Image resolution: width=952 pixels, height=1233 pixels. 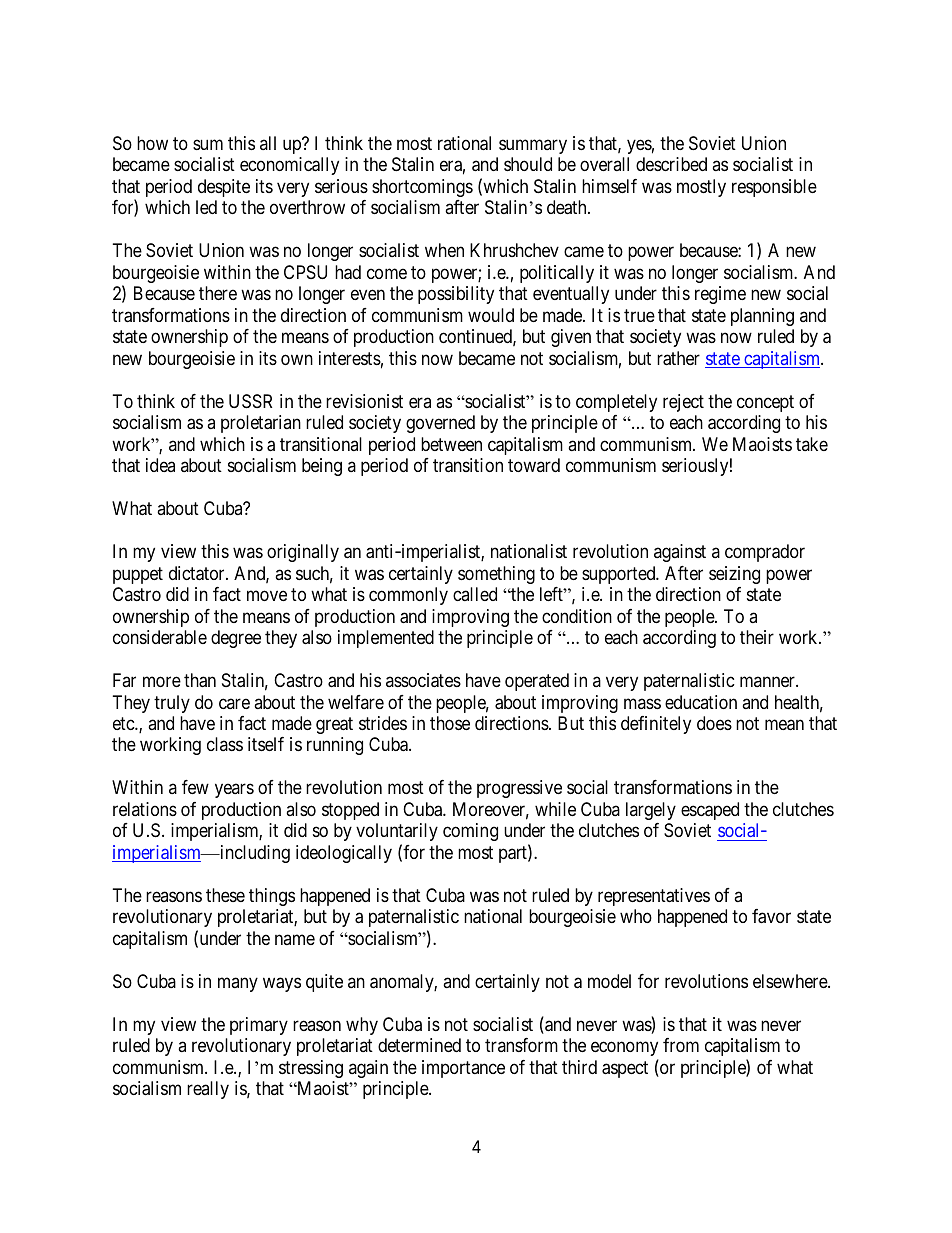 What do you see at coordinates (195, 787) in the document?
I see `few` at bounding box center [195, 787].
